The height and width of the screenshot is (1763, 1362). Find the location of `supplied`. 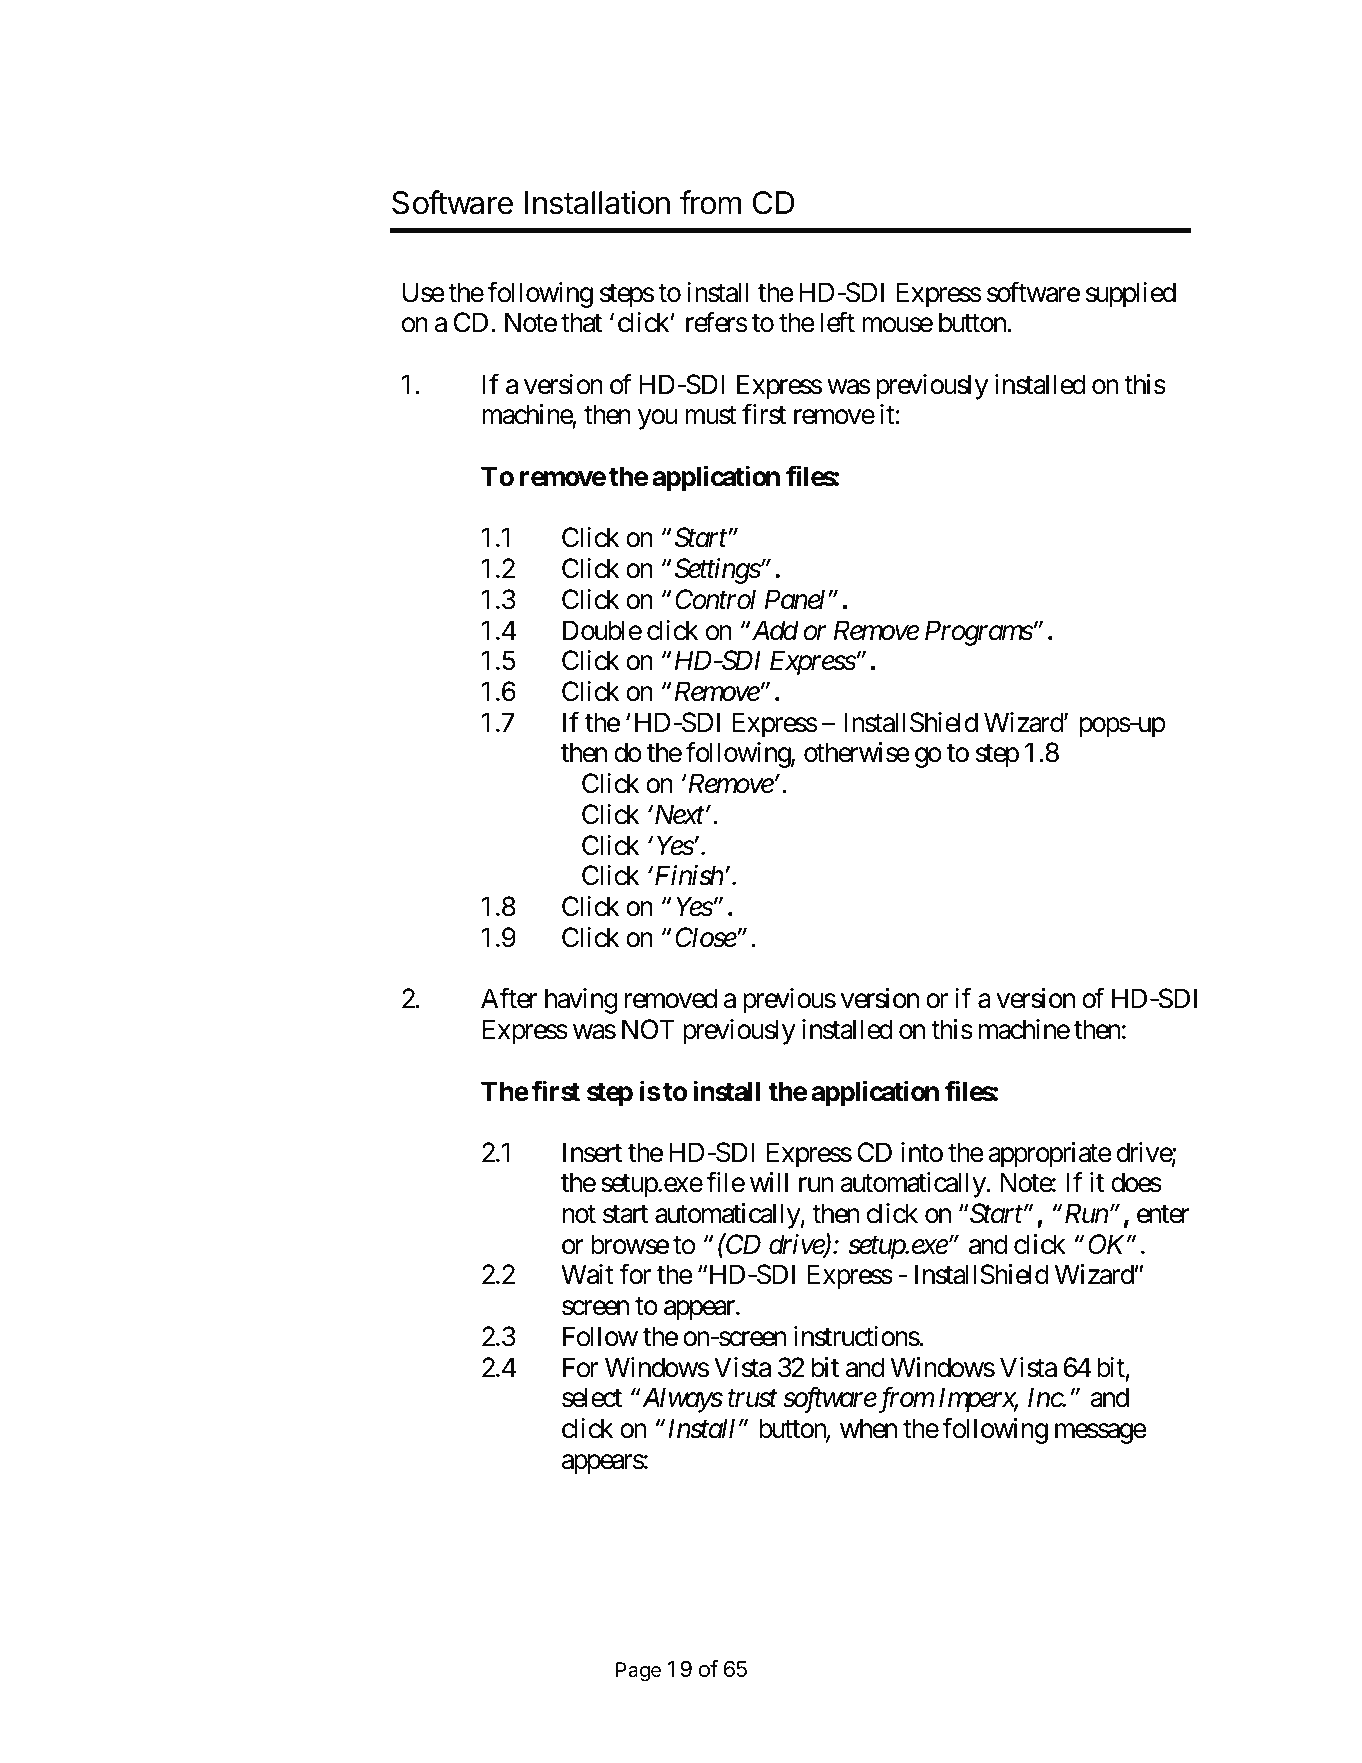

supplied is located at coordinates (1131, 295).
